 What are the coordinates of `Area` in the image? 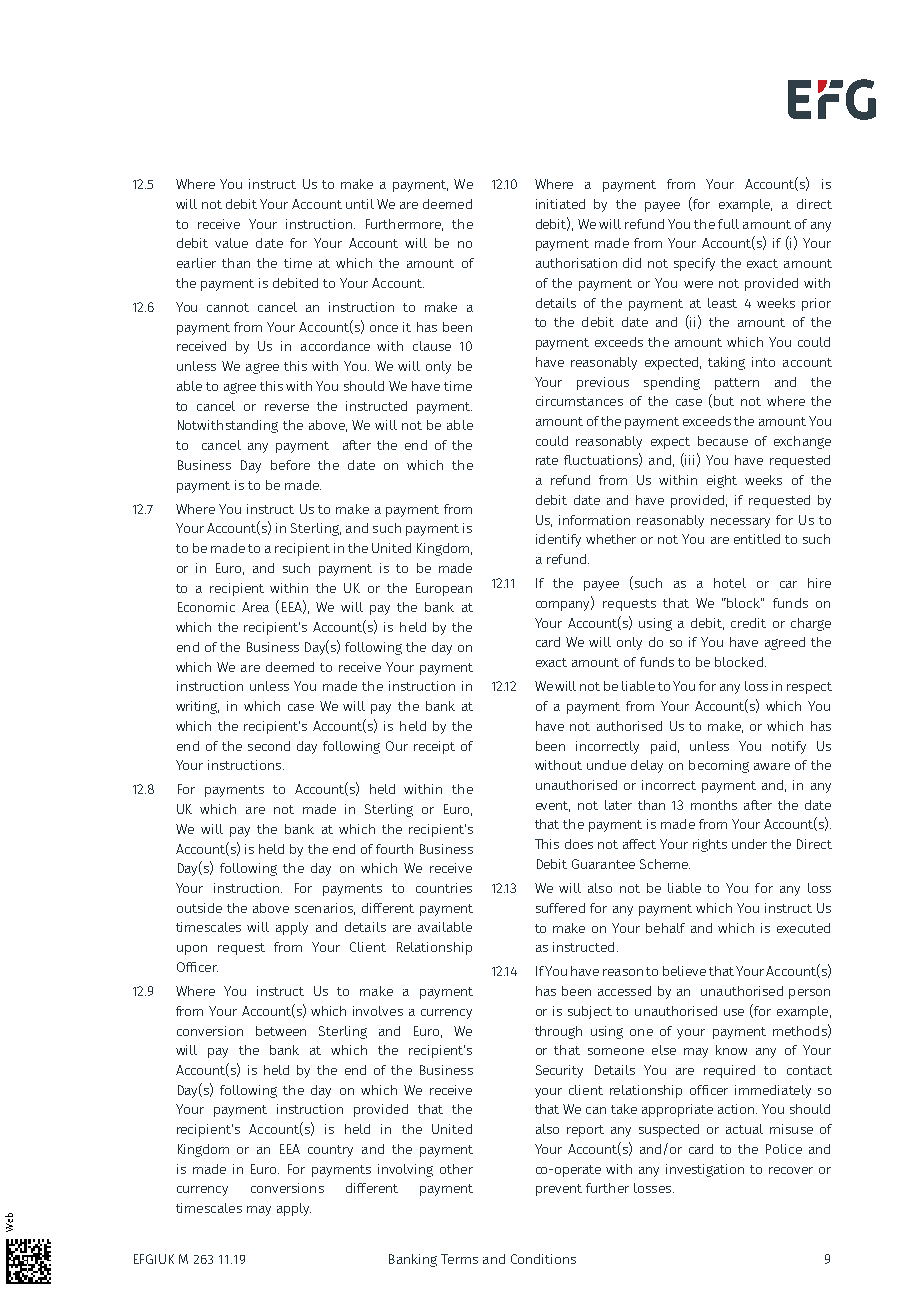 It's located at (255, 607).
